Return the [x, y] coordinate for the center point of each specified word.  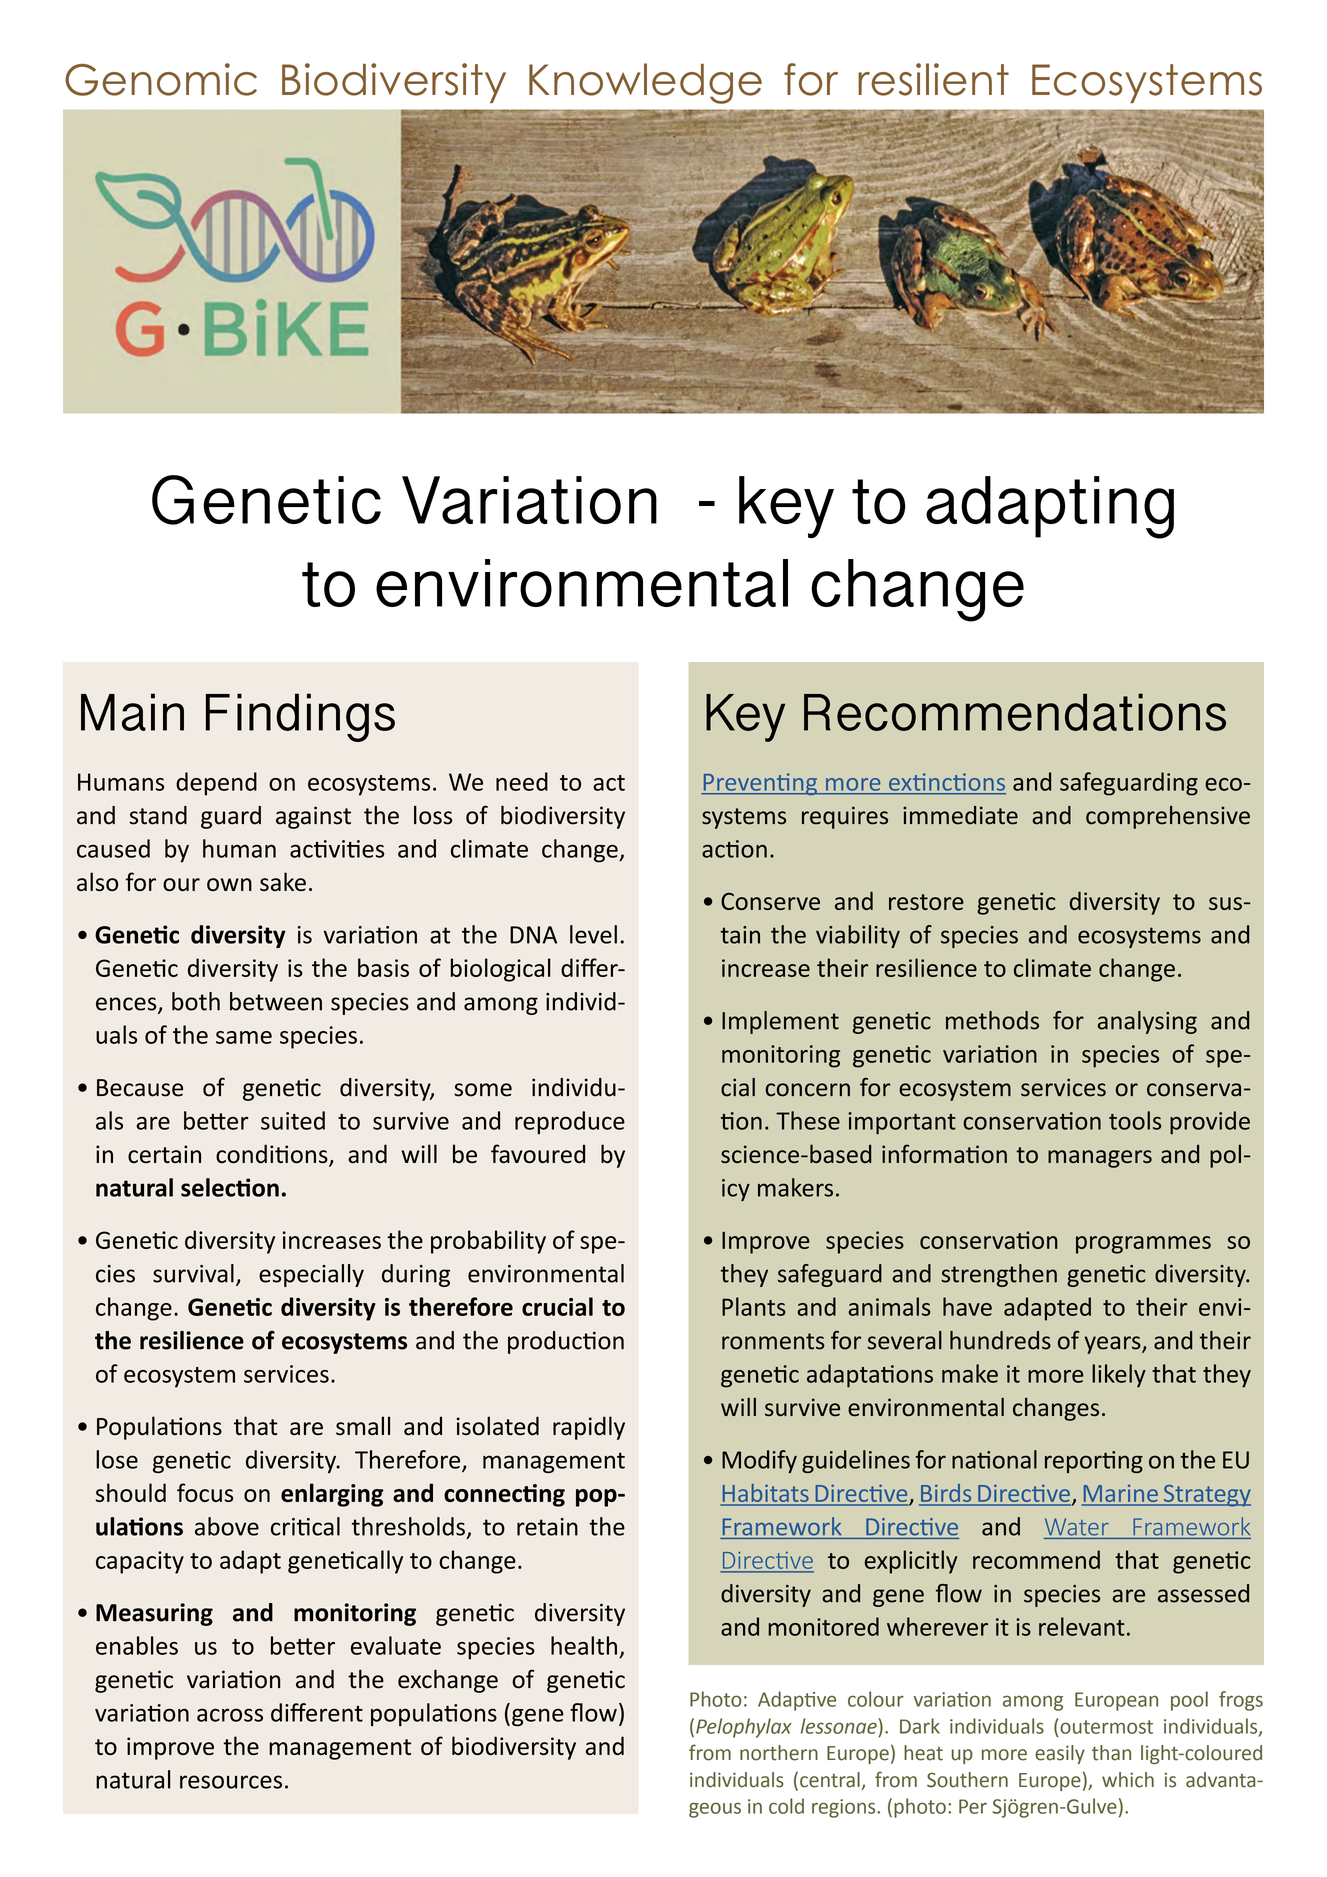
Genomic [161, 79]
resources [231, 1782]
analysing [1147, 1022]
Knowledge [645, 83]
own [229, 884]
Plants [754, 1306]
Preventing [760, 784]
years [1113, 1345]
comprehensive [1168, 817]
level [593, 934]
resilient [933, 79]
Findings [300, 717]
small [363, 1426]
